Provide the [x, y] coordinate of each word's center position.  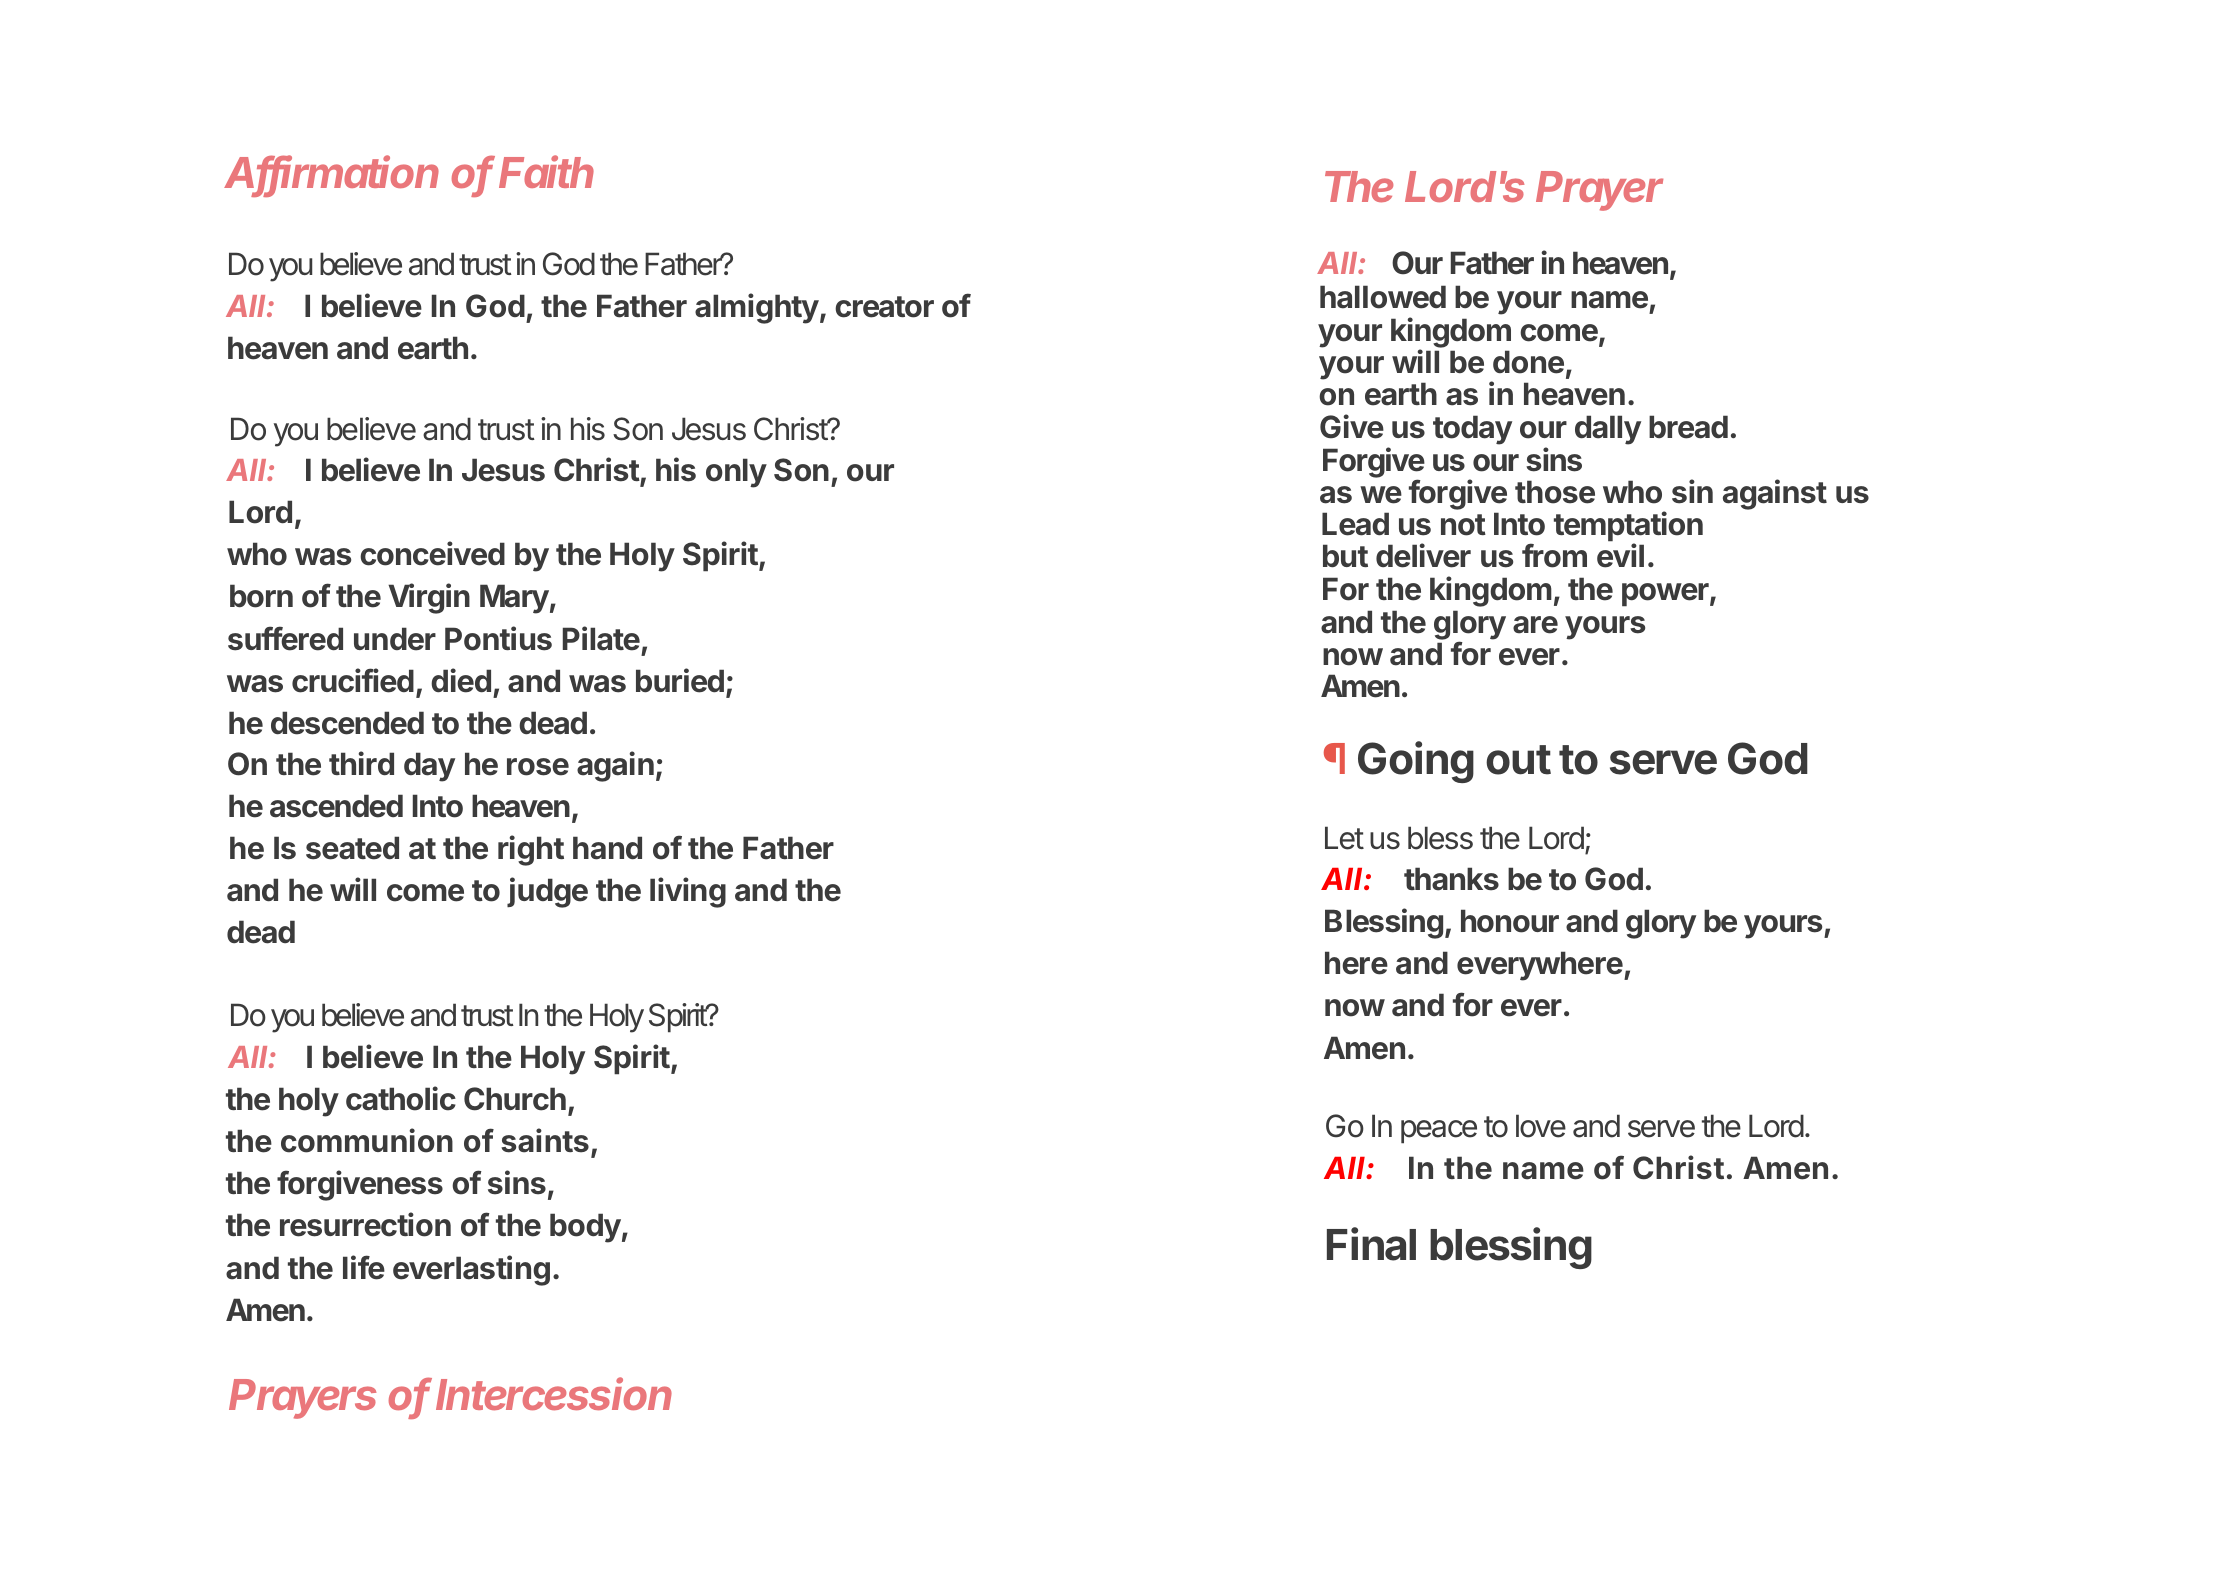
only [736, 473]
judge [547, 892]
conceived [432, 553]
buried [680, 680]
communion [367, 1140]
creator [884, 307]
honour [1510, 921]
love [1541, 1126]
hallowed [1383, 297]
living [688, 892]
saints [545, 1140]
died [461, 680]
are [1535, 625]
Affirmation [331, 173]
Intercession [554, 1393]
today [1472, 430]
